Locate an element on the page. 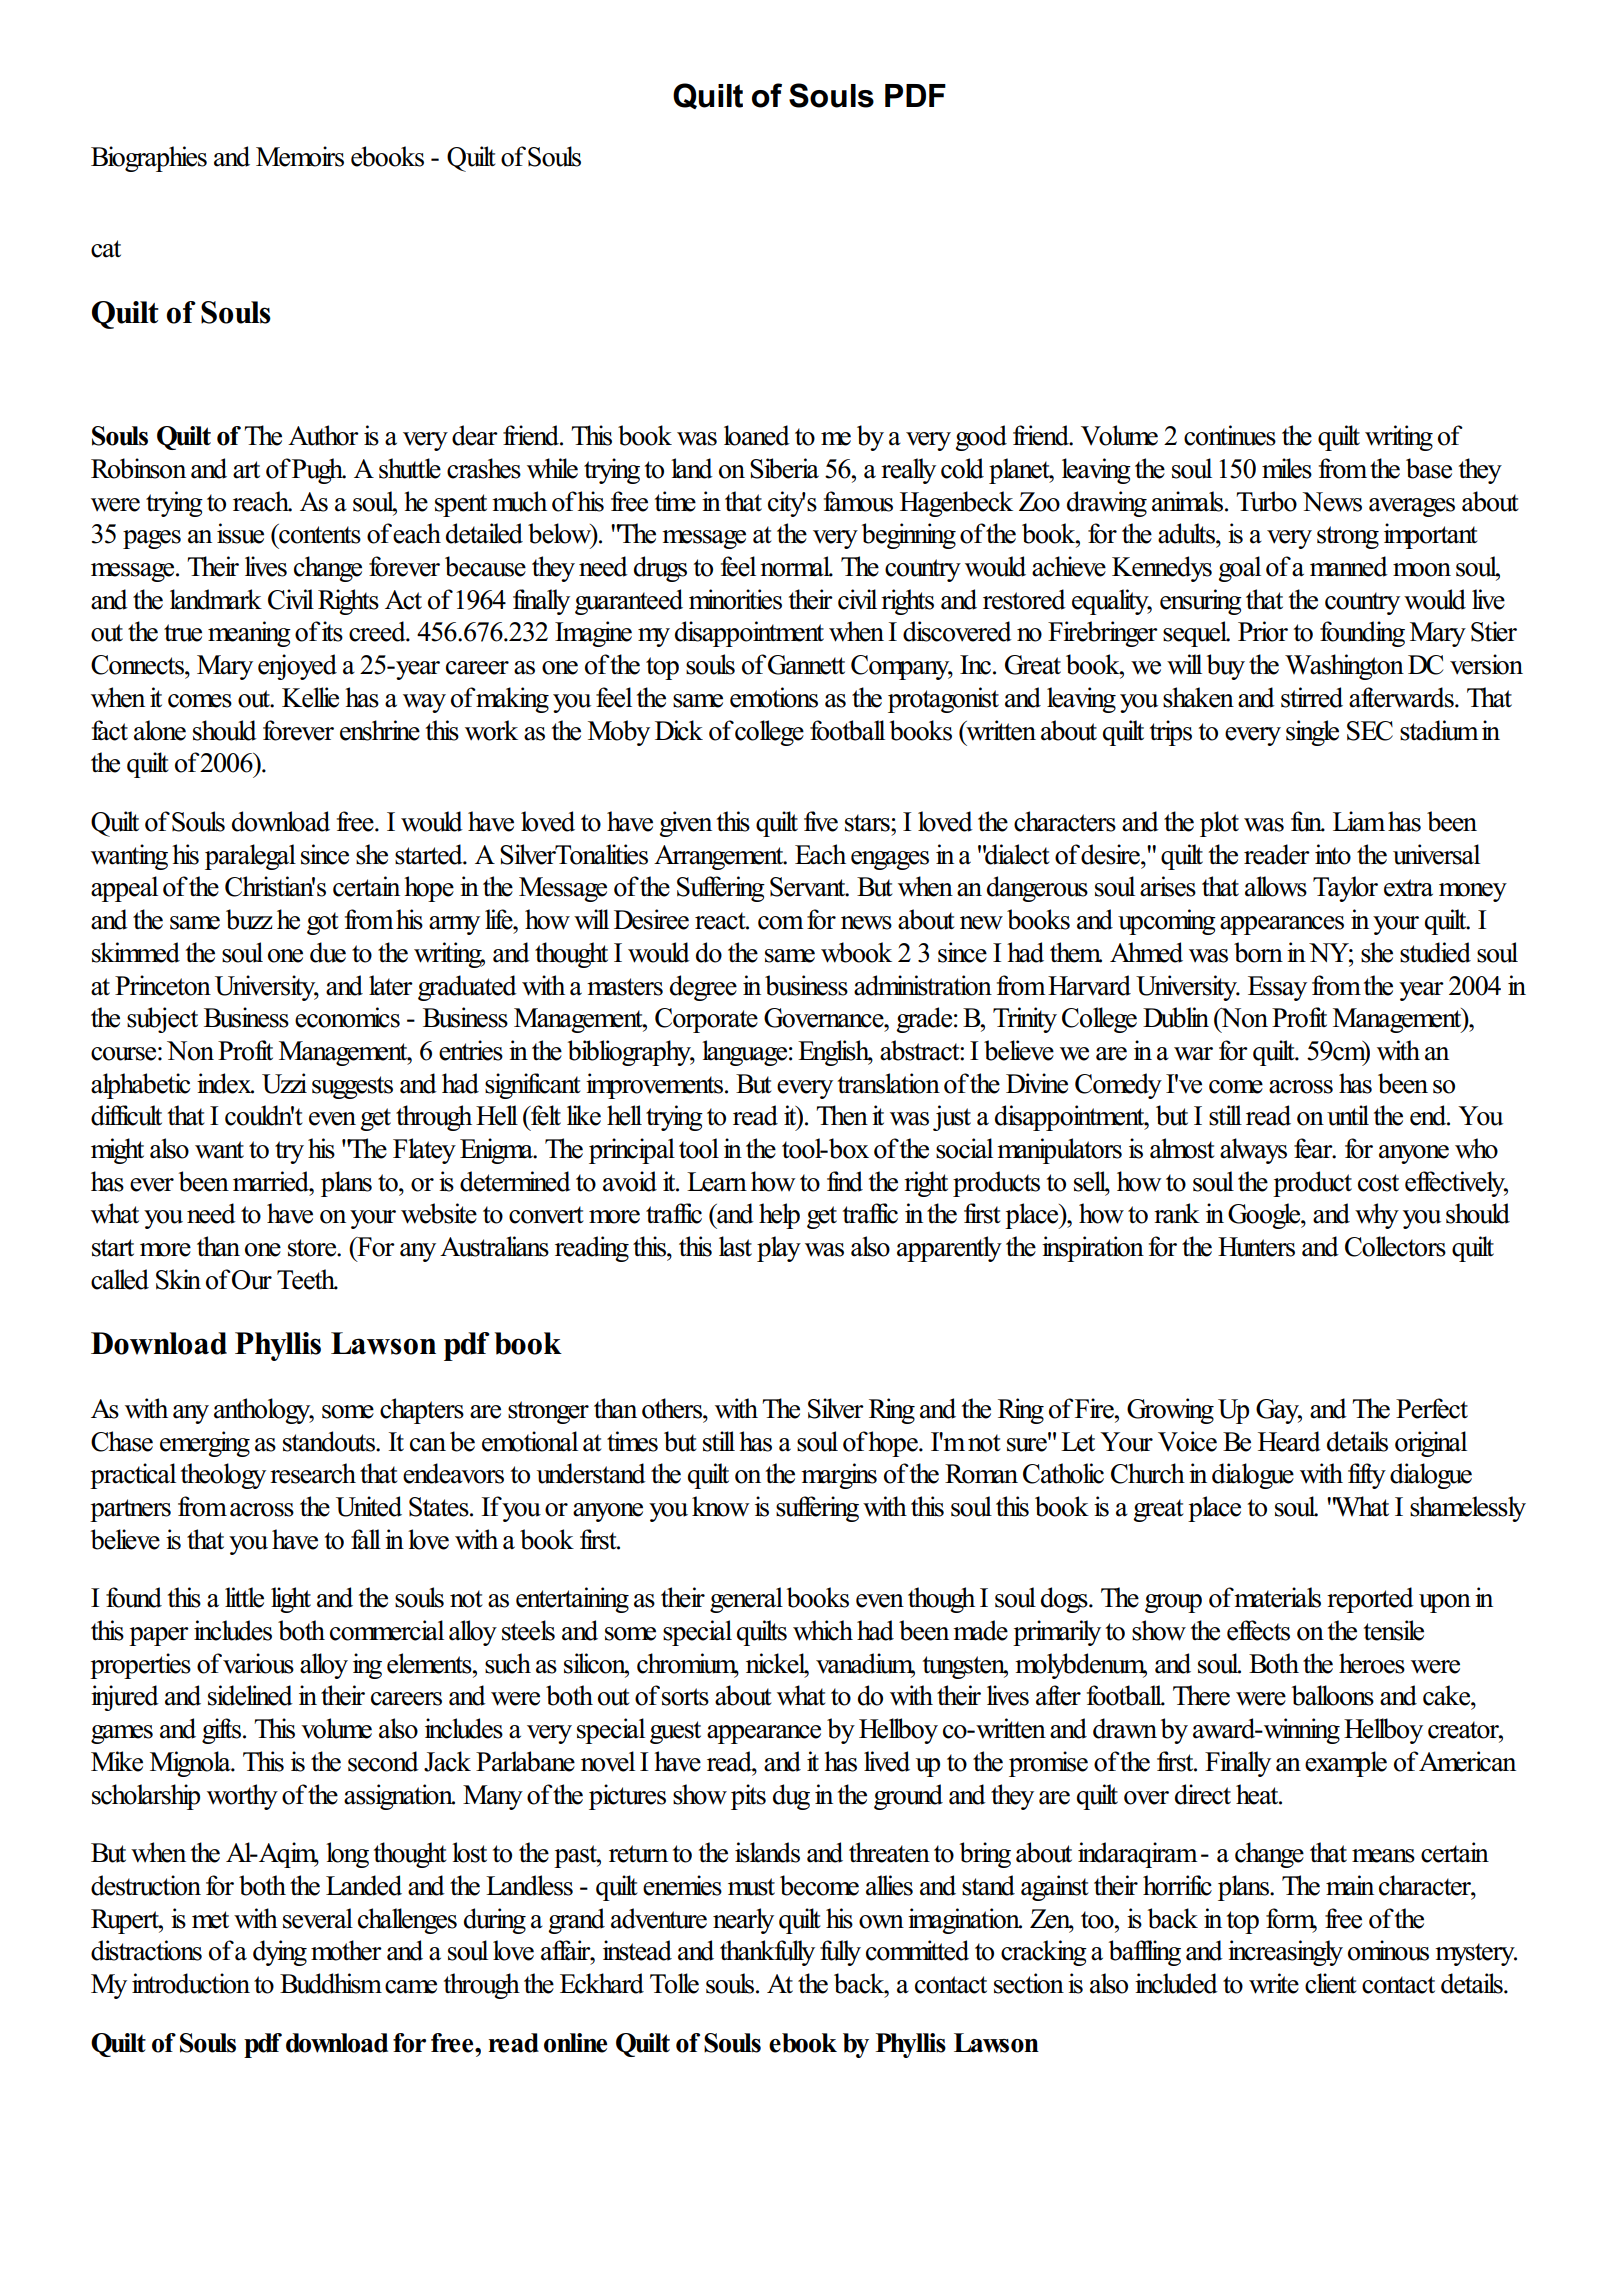 The width and height of the document is (1620, 2293). Author is located at coordinates (323, 435).
